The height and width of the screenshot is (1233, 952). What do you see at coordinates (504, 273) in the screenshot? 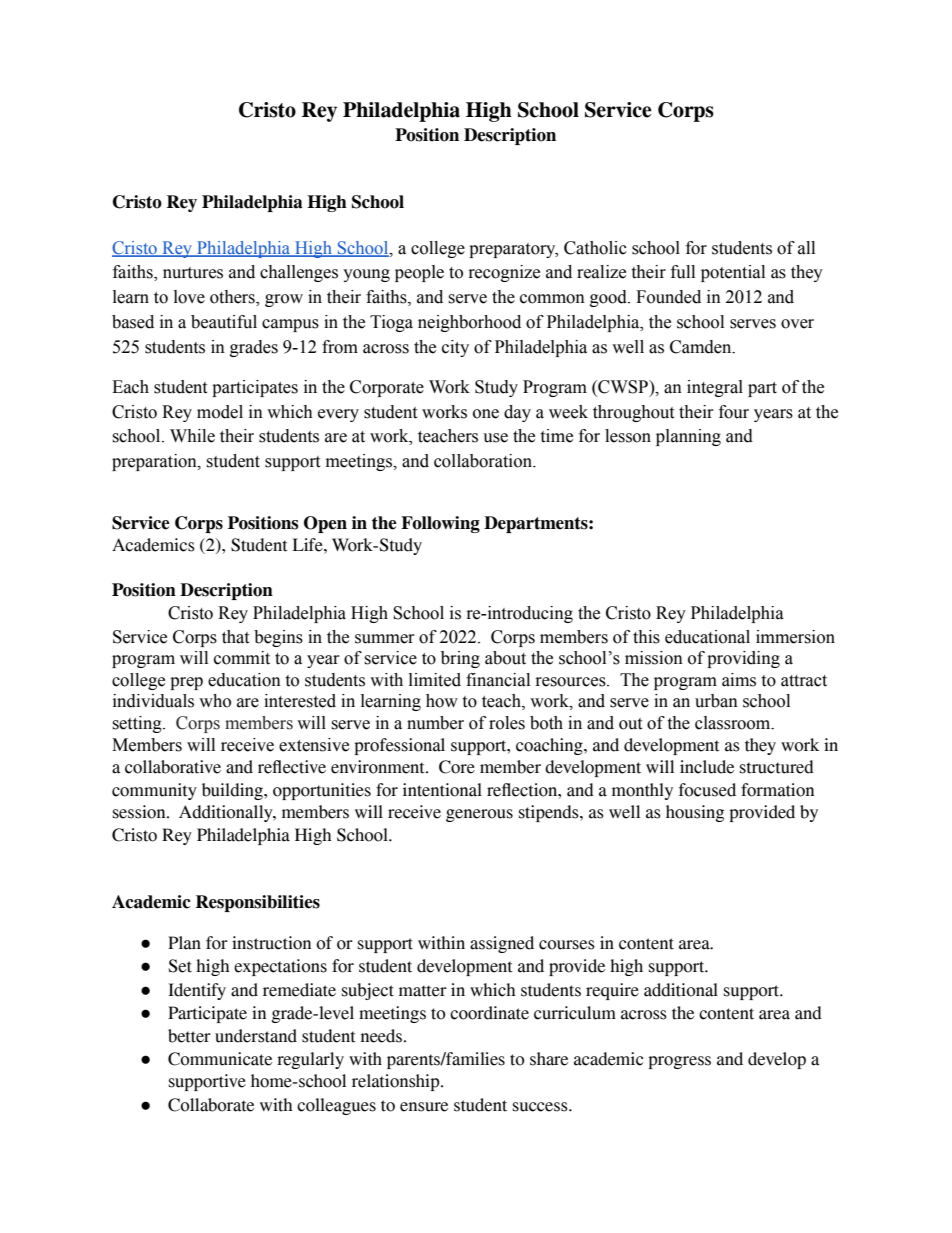
I see `recognize` at bounding box center [504, 273].
